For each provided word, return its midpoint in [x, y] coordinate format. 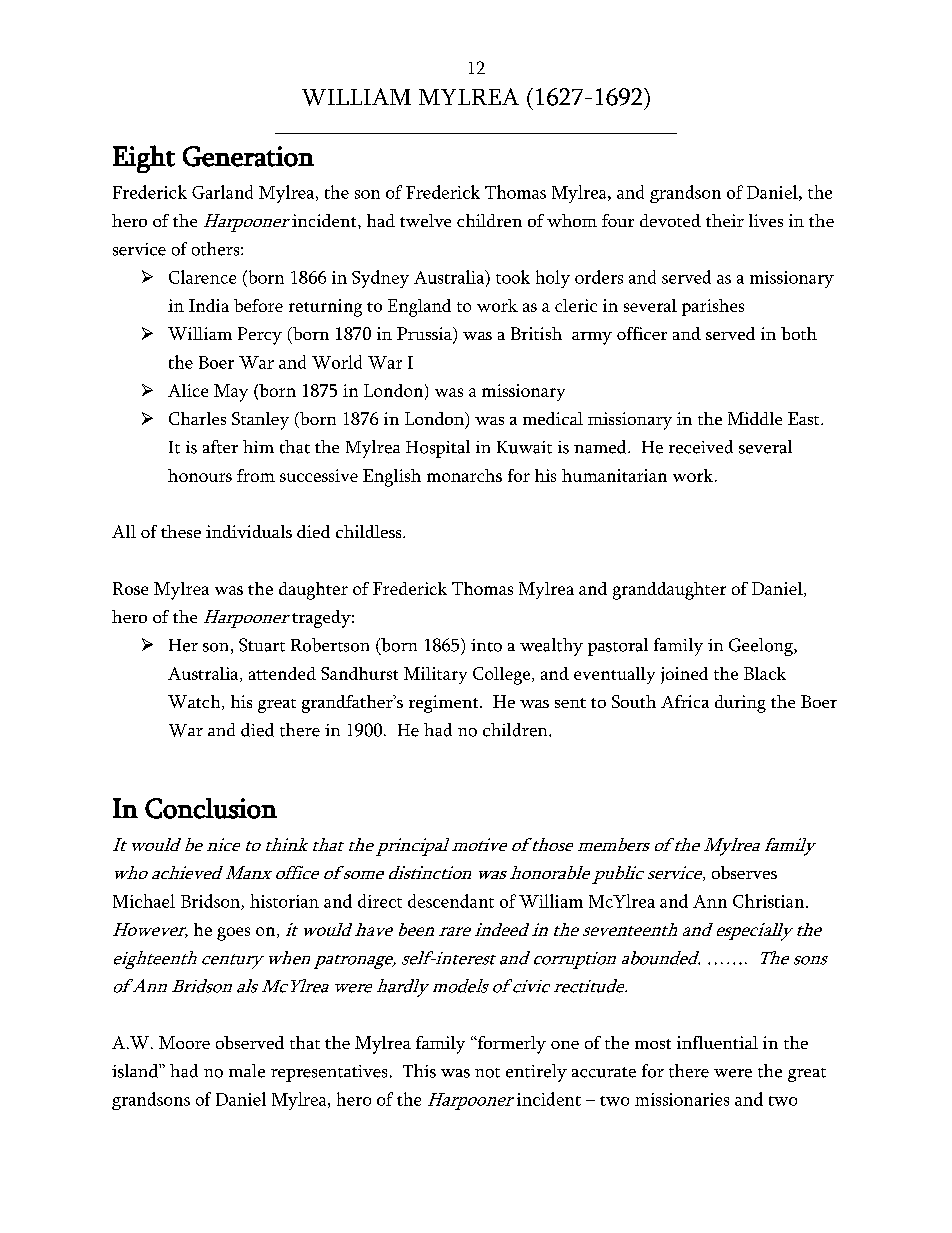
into [486, 645]
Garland [222, 192]
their [725, 220]
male [247, 1071]
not [487, 1073]
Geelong [762, 647]
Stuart [262, 645]
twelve [425, 220]
